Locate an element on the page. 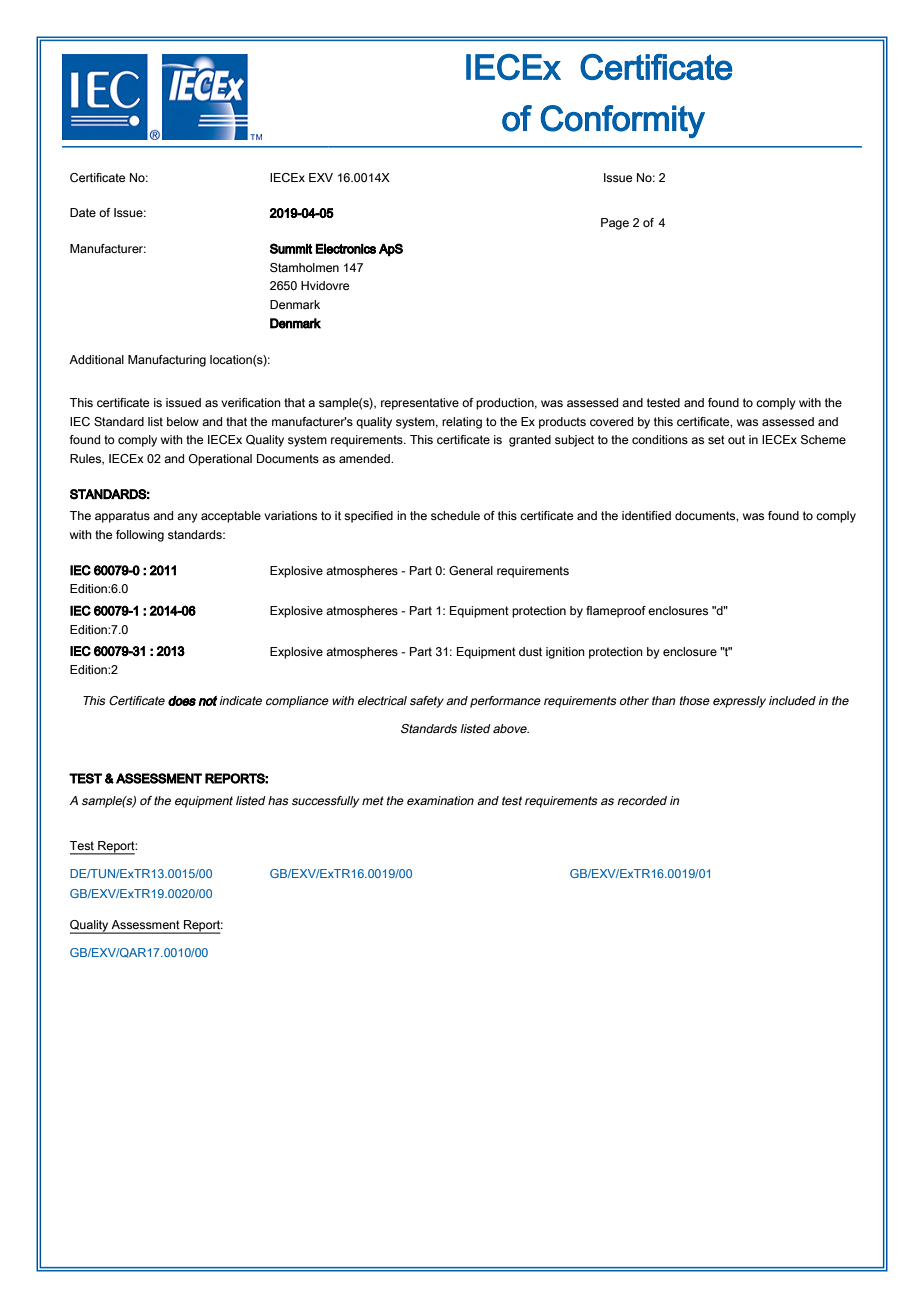  any is located at coordinates (187, 518).
